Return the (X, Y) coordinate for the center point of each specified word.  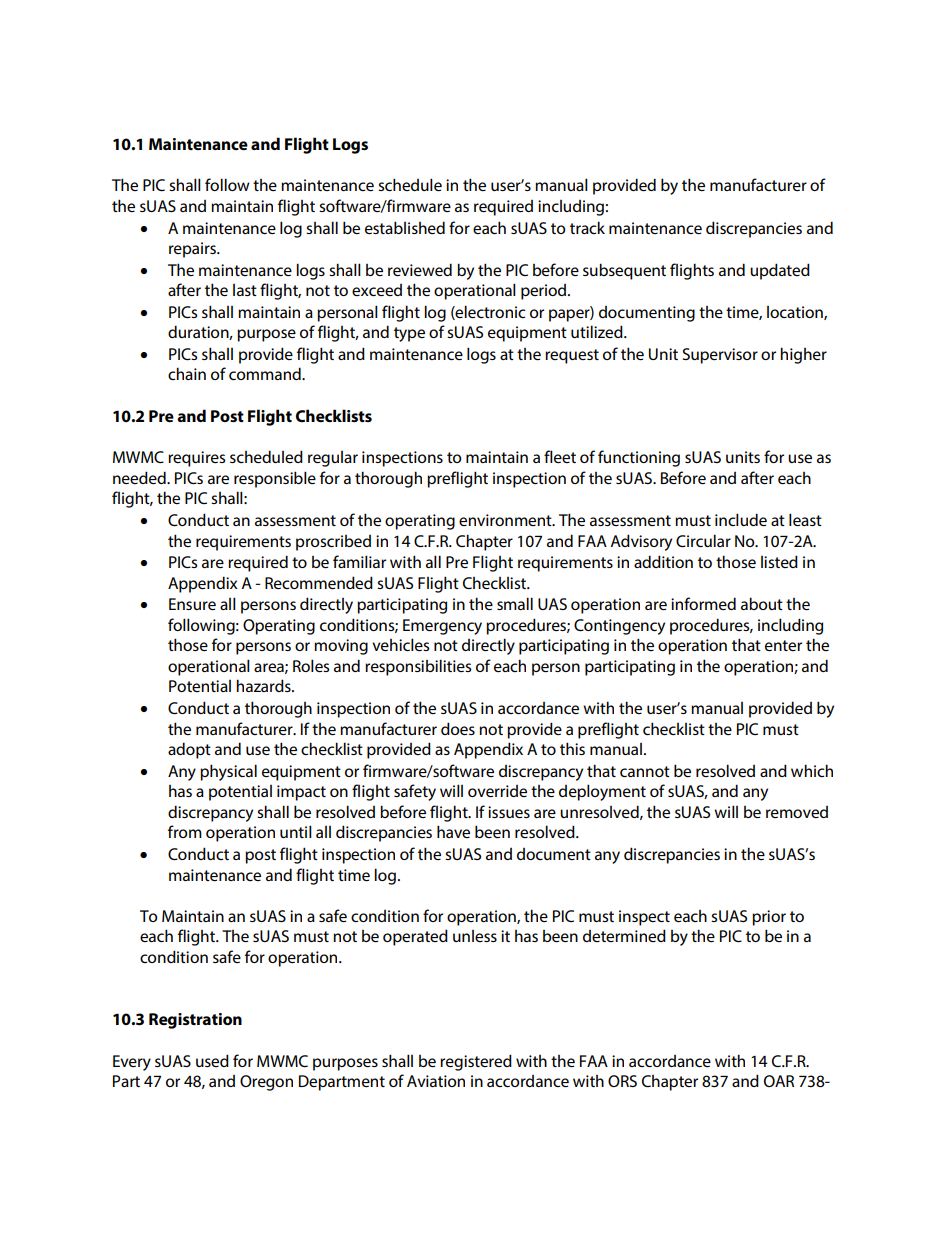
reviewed (420, 269)
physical (228, 772)
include (741, 519)
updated (780, 271)
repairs (193, 250)
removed (797, 812)
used (212, 1060)
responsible (275, 479)
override (497, 791)
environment (506, 520)
